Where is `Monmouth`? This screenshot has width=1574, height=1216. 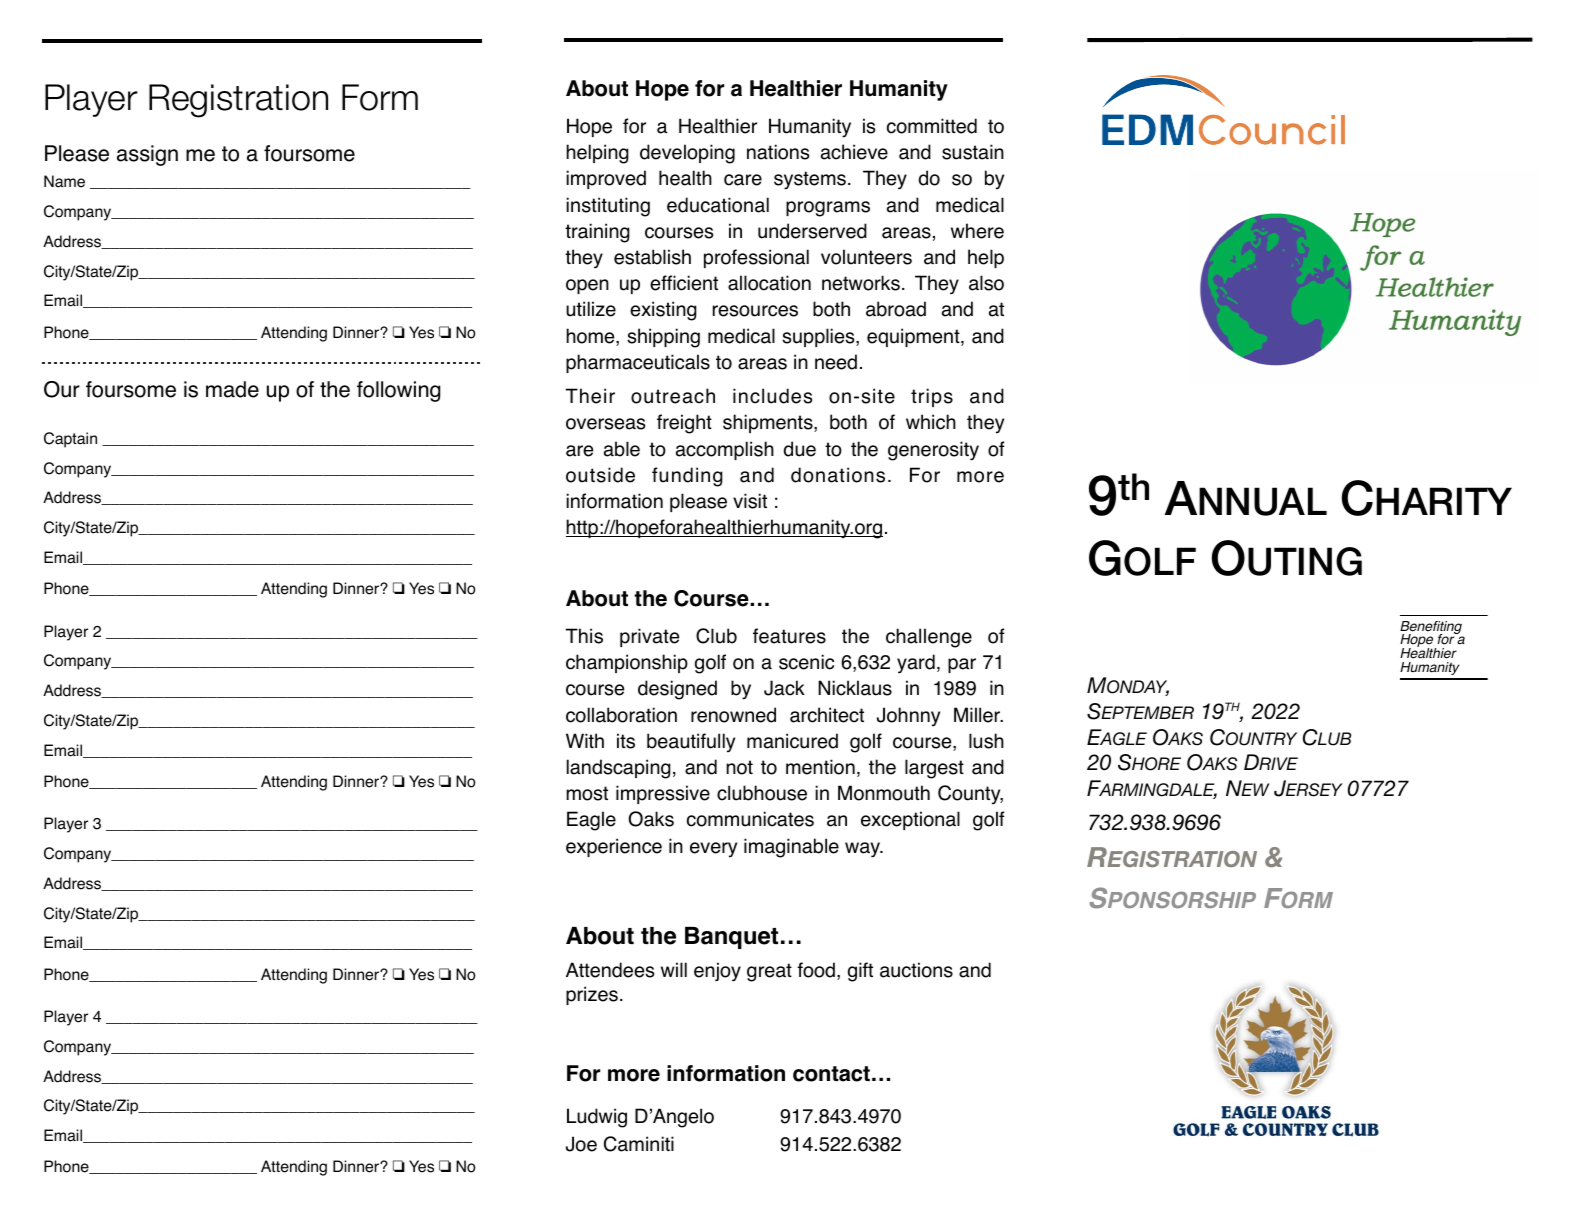 Monmouth is located at coordinates (884, 793).
